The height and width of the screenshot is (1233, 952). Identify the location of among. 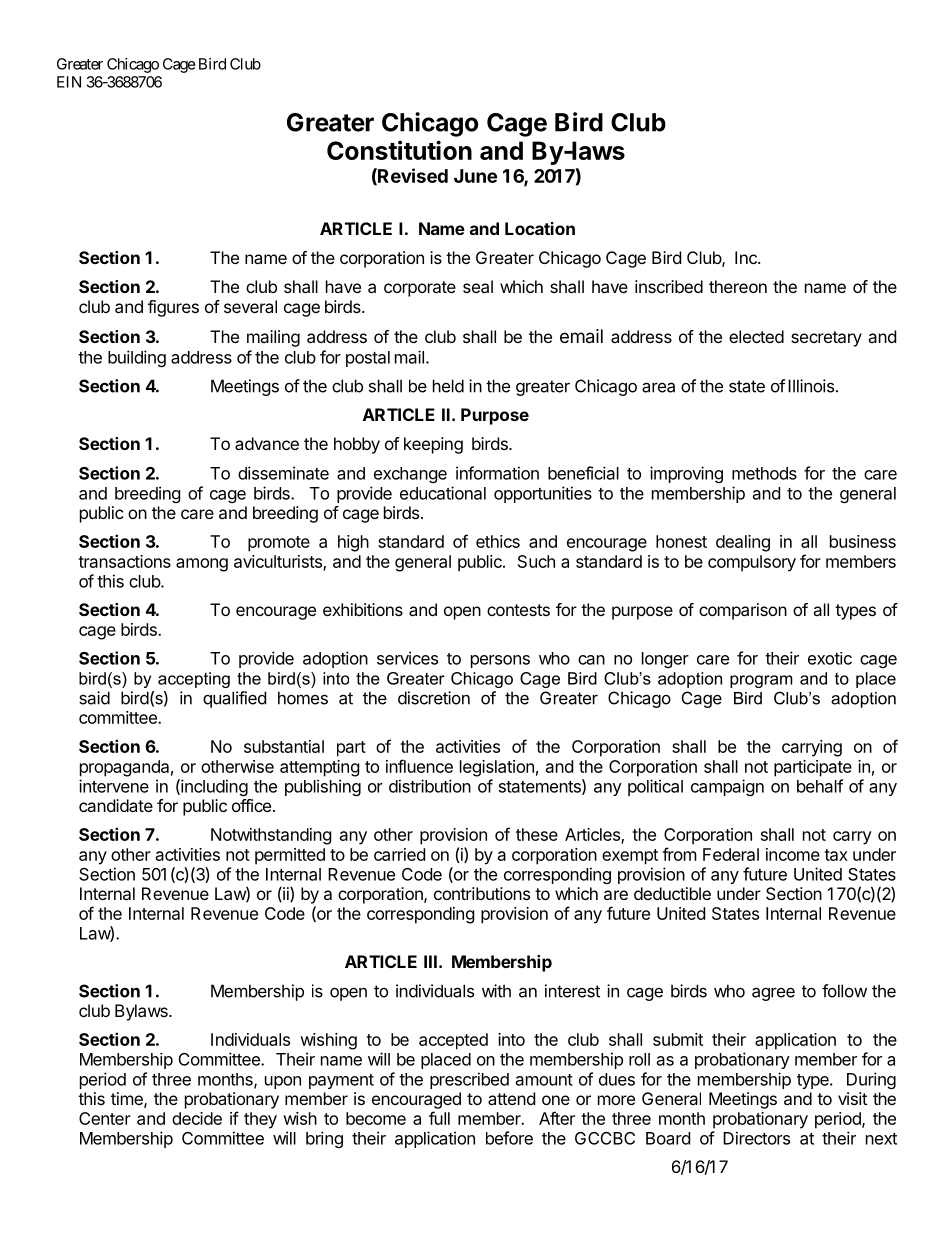
(202, 565).
